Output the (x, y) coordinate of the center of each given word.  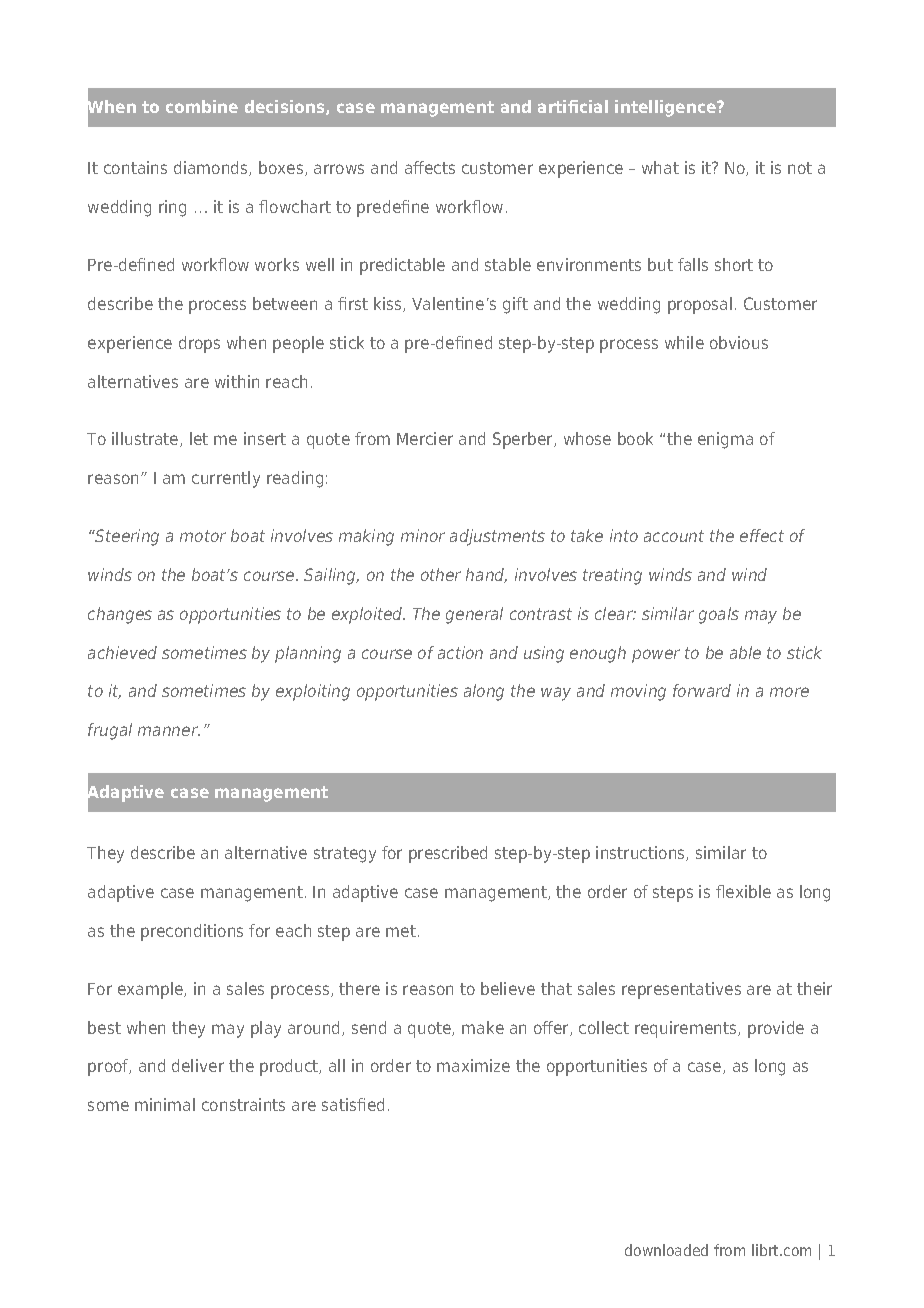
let (199, 438)
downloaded (666, 1250)
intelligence (666, 108)
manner (169, 731)
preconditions (192, 932)
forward (702, 690)
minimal (165, 1104)
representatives (681, 990)
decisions (286, 107)
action (460, 652)
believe (508, 988)
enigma (725, 440)
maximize (473, 1065)
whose (587, 438)
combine (202, 106)
